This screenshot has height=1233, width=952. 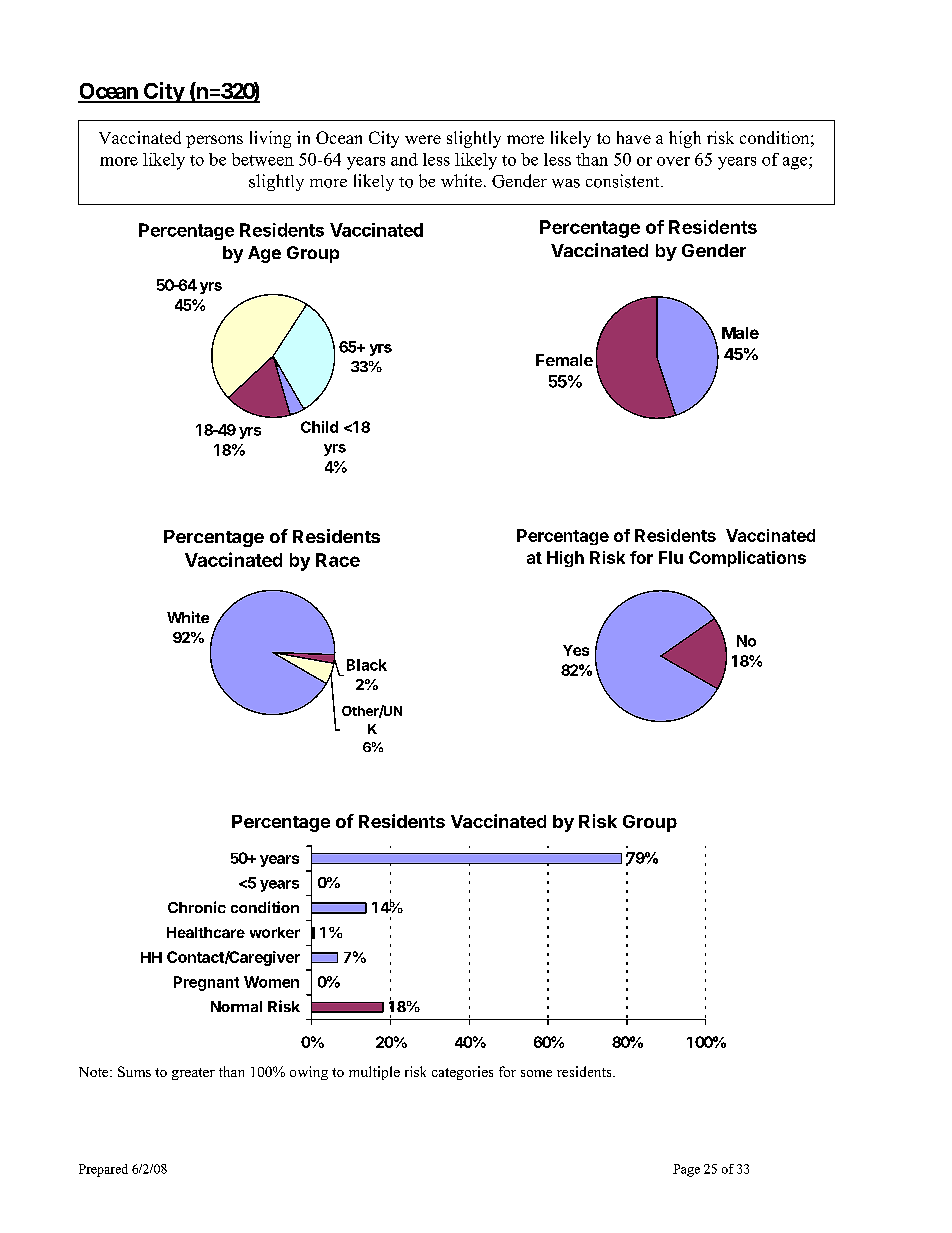 What do you see at coordinates (103, 1170) in the screenshot?
I see `Prepared` at bounding box center [103, 1170].
